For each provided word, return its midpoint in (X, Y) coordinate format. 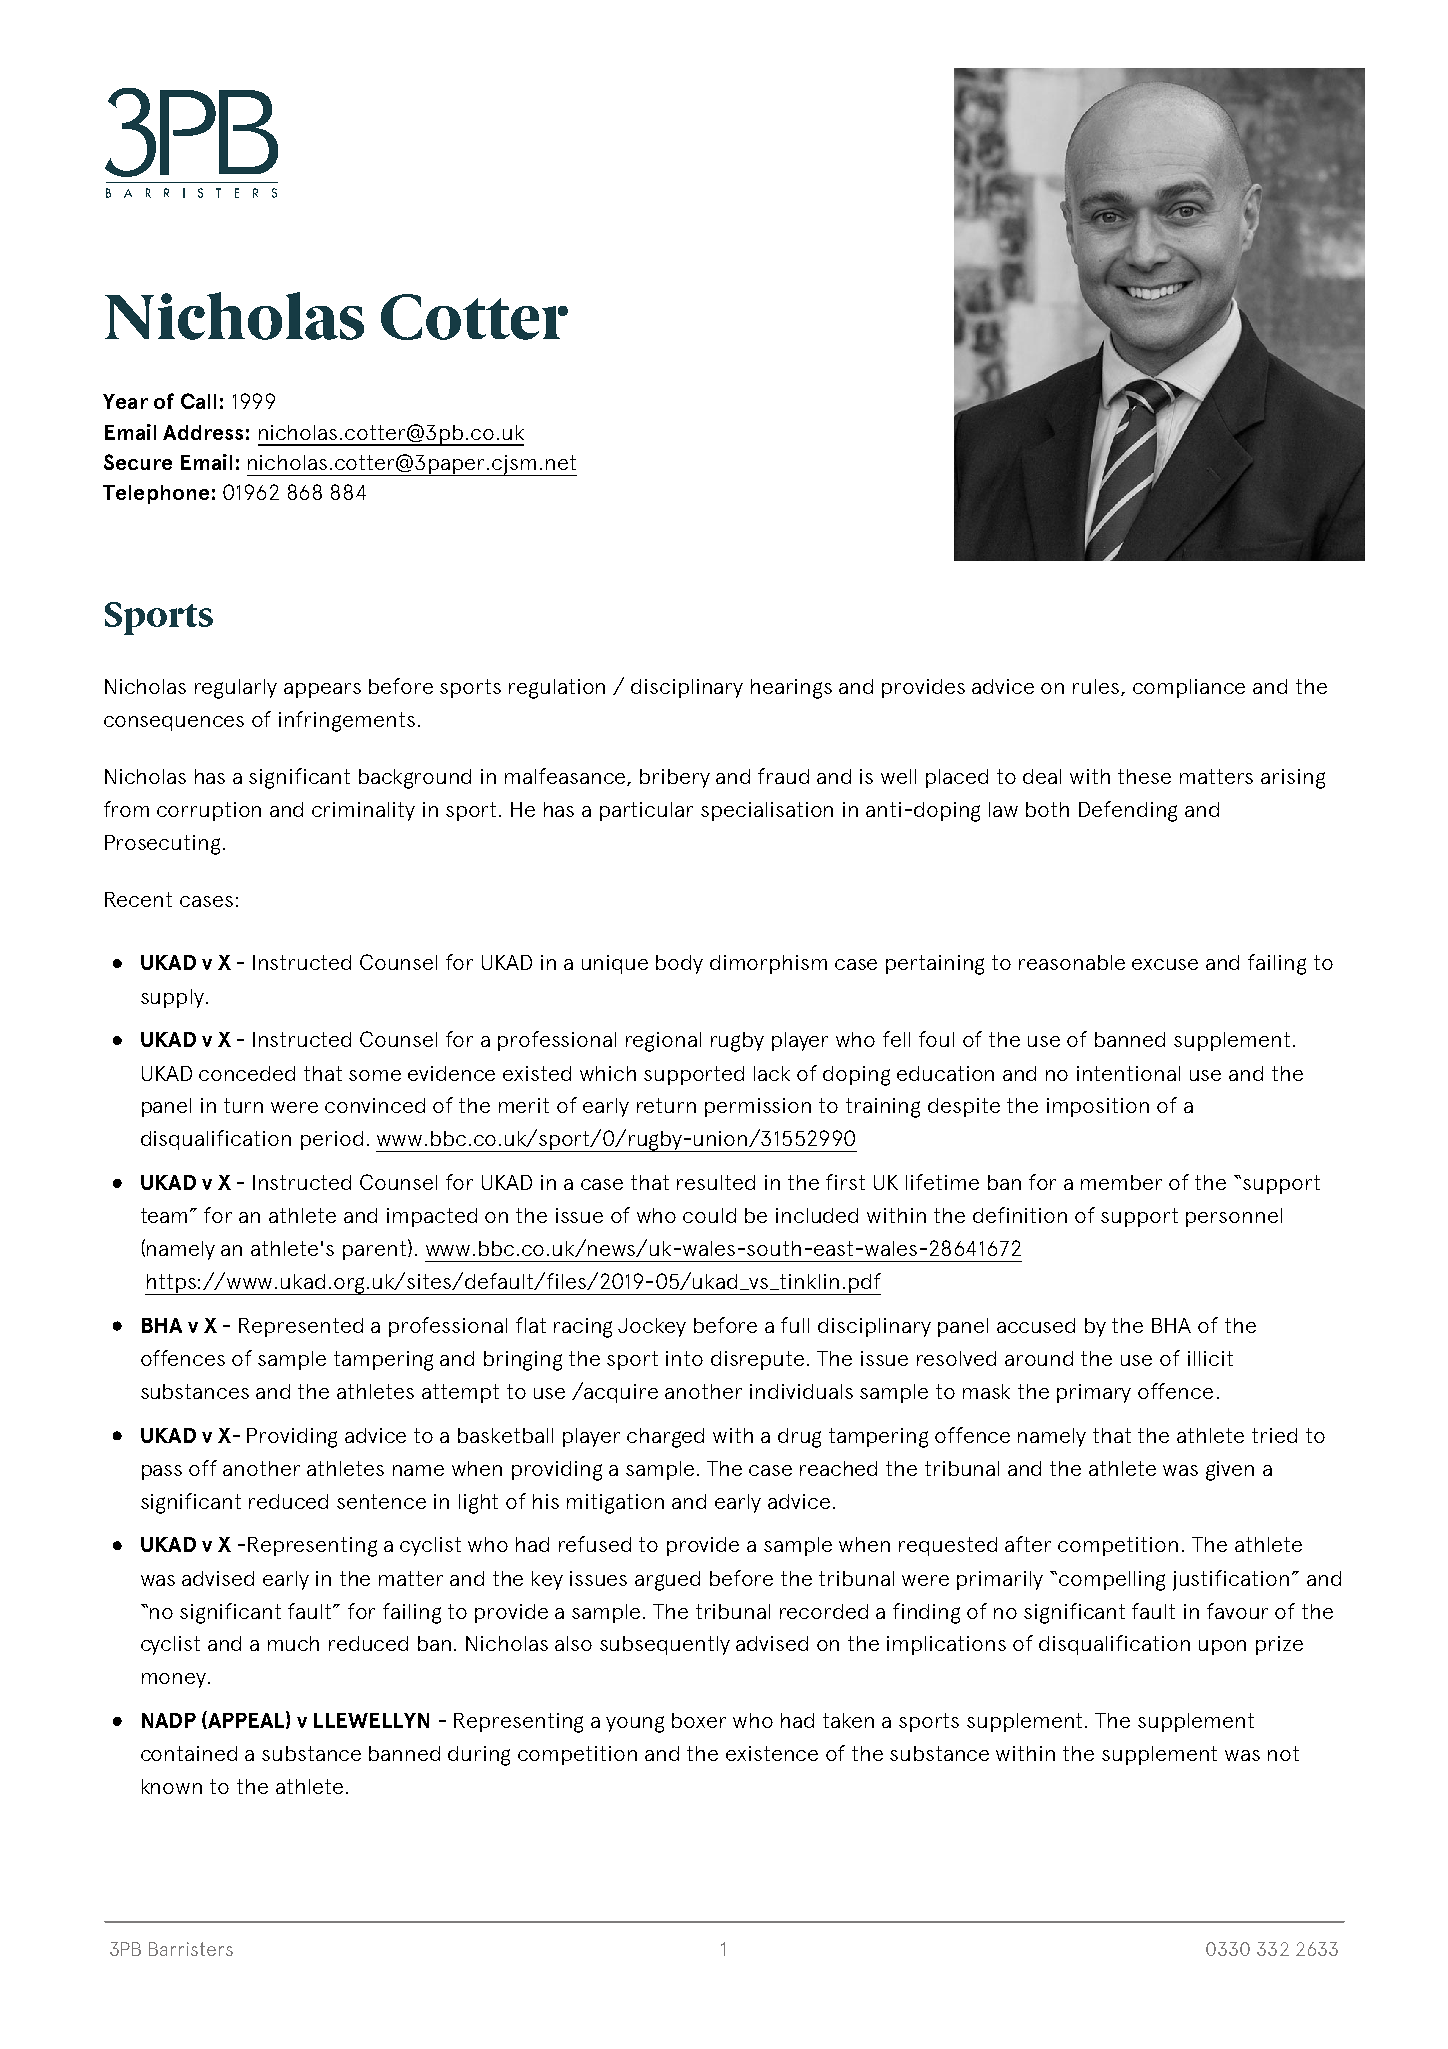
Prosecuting (162, 845)
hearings (791, 689)
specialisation (767, 811)
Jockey (652, 1327)
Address (203, 432)
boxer (699, 1720)
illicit (1210, 1358)
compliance (1189, 688)
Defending (1128, 811)
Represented (301, 1327)
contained (189, 1753)
